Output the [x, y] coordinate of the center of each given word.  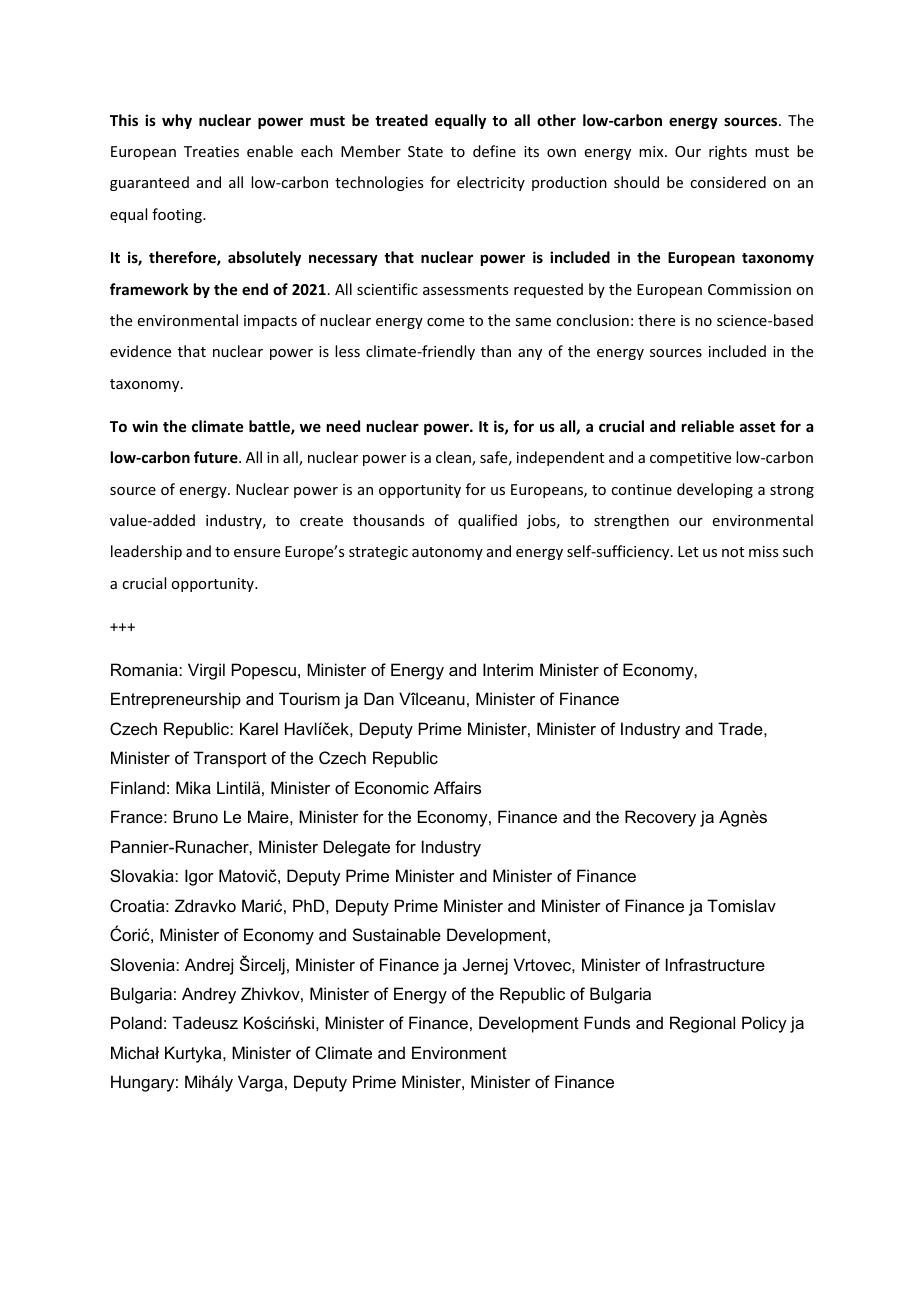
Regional [702, 1024]
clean [454, 458]
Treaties [211, 151]
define [494, 151]
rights [728, 152]
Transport [230, 759]
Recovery [660, 818]
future [217, 457]
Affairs [457, 787]
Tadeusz [205, 1022]
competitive [690, 459]
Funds [607, 1022]
